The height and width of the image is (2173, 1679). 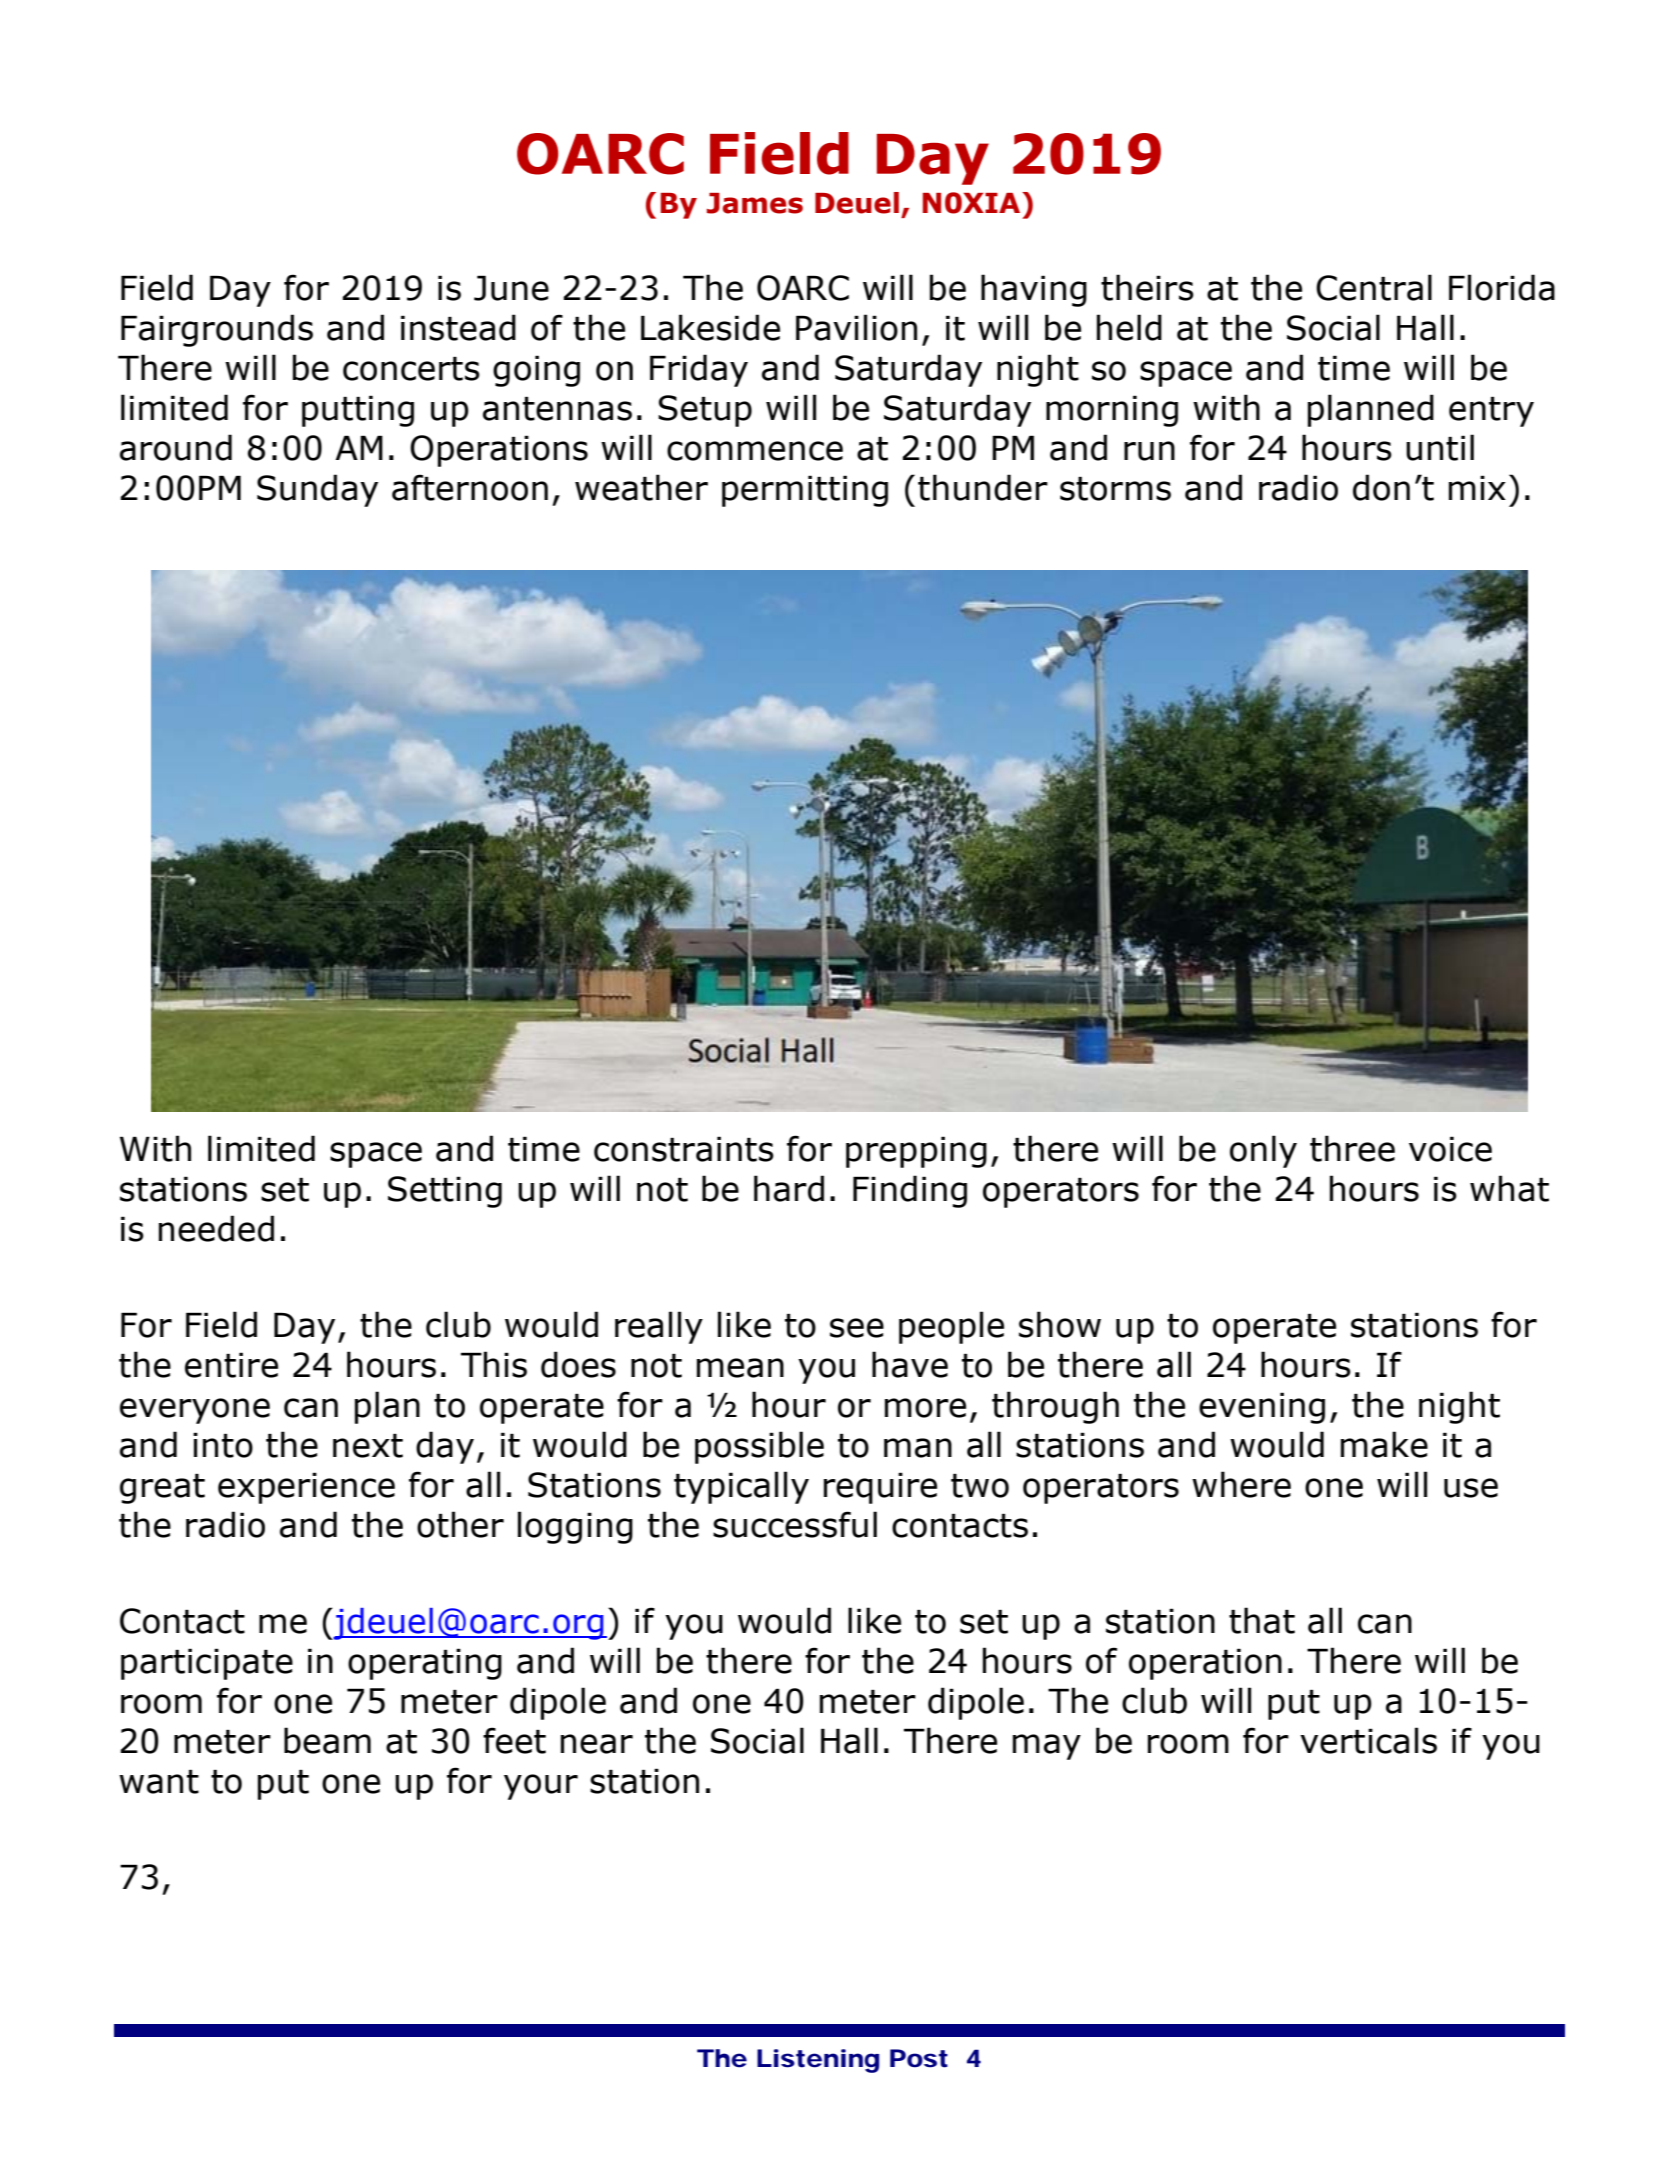 What do you see at coordinates (159, 1782) in the image?
I see `want` at bounding box center [159, 1782].
